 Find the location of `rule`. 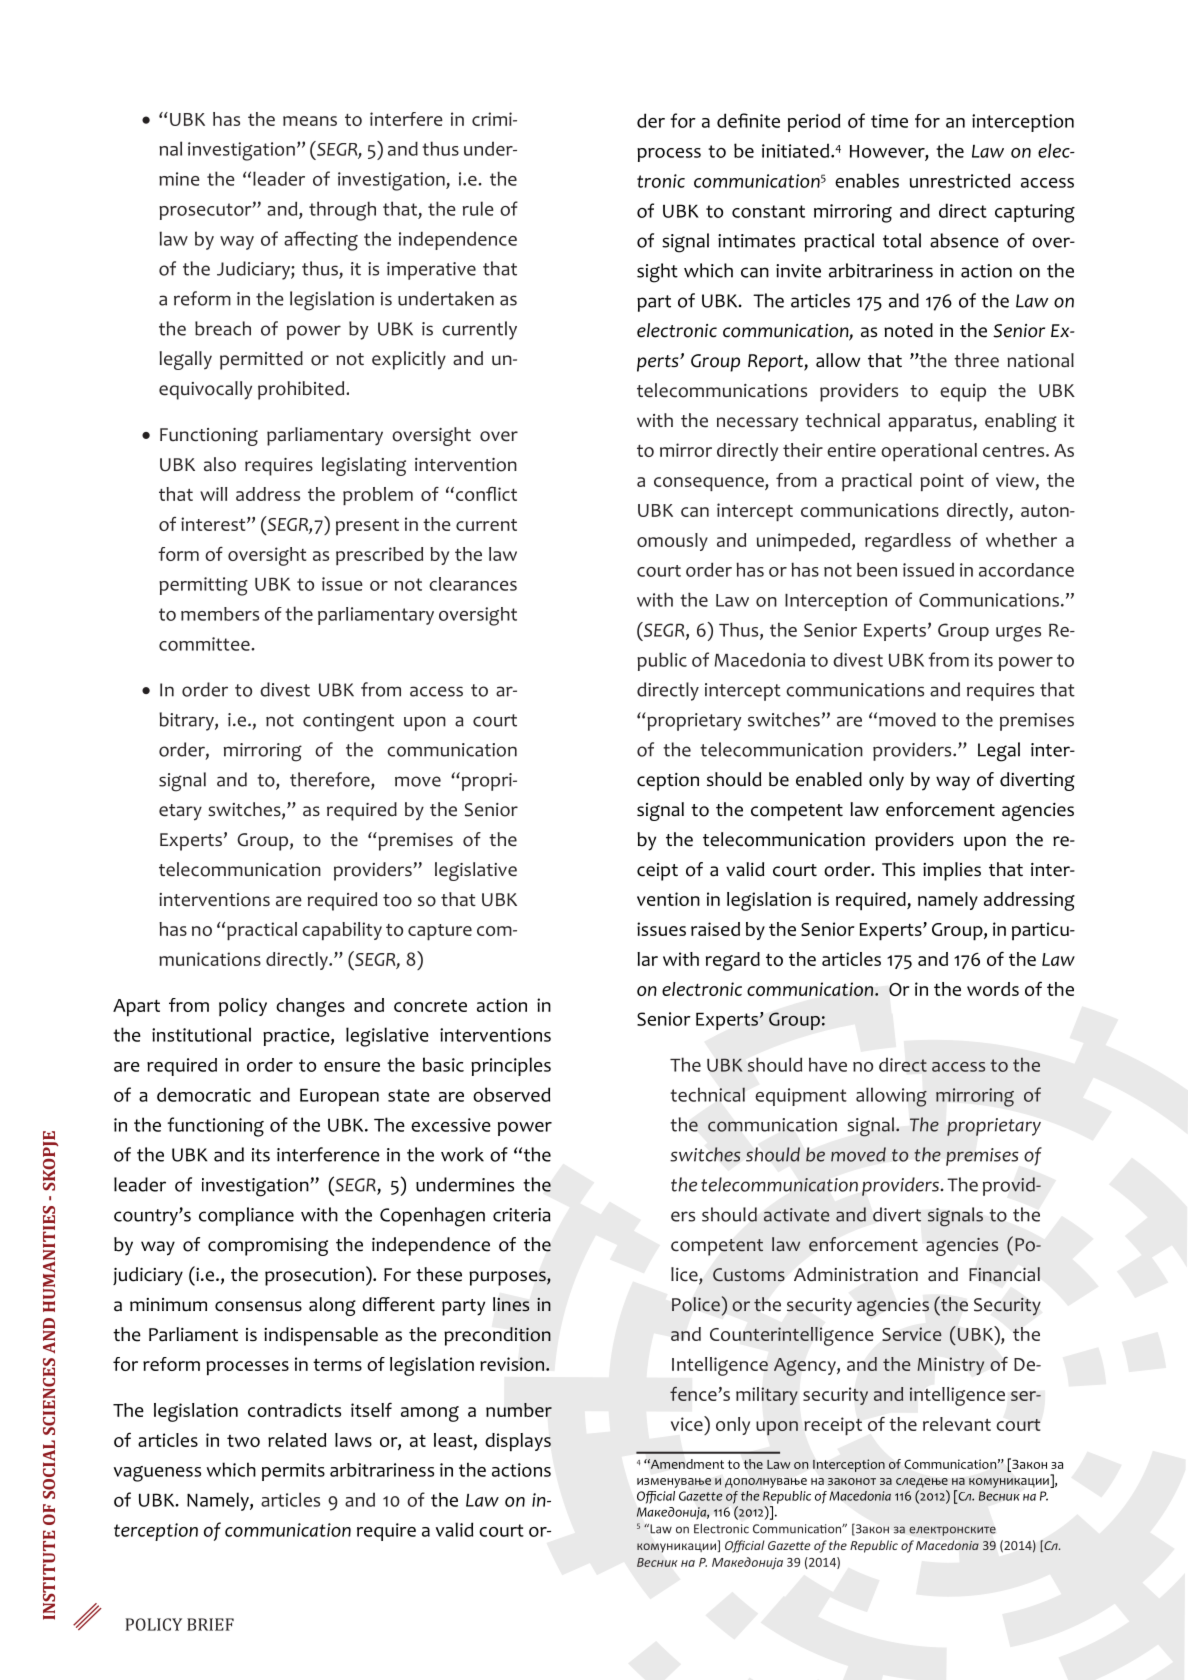

rule is located at coordinates (478, 208).
